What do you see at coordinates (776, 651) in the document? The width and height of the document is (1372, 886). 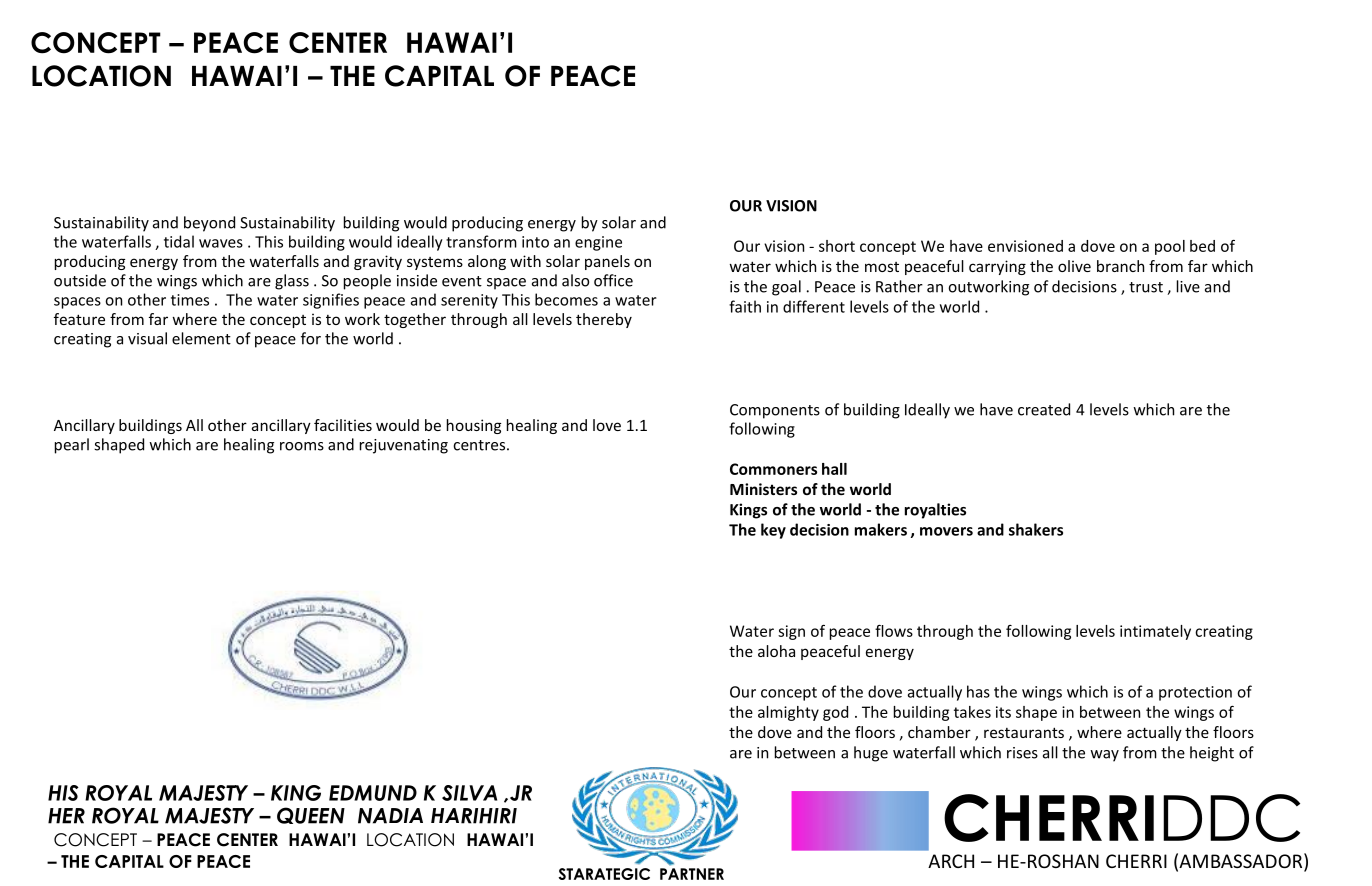 I see `aloha` at bounding box center [776, 651].
